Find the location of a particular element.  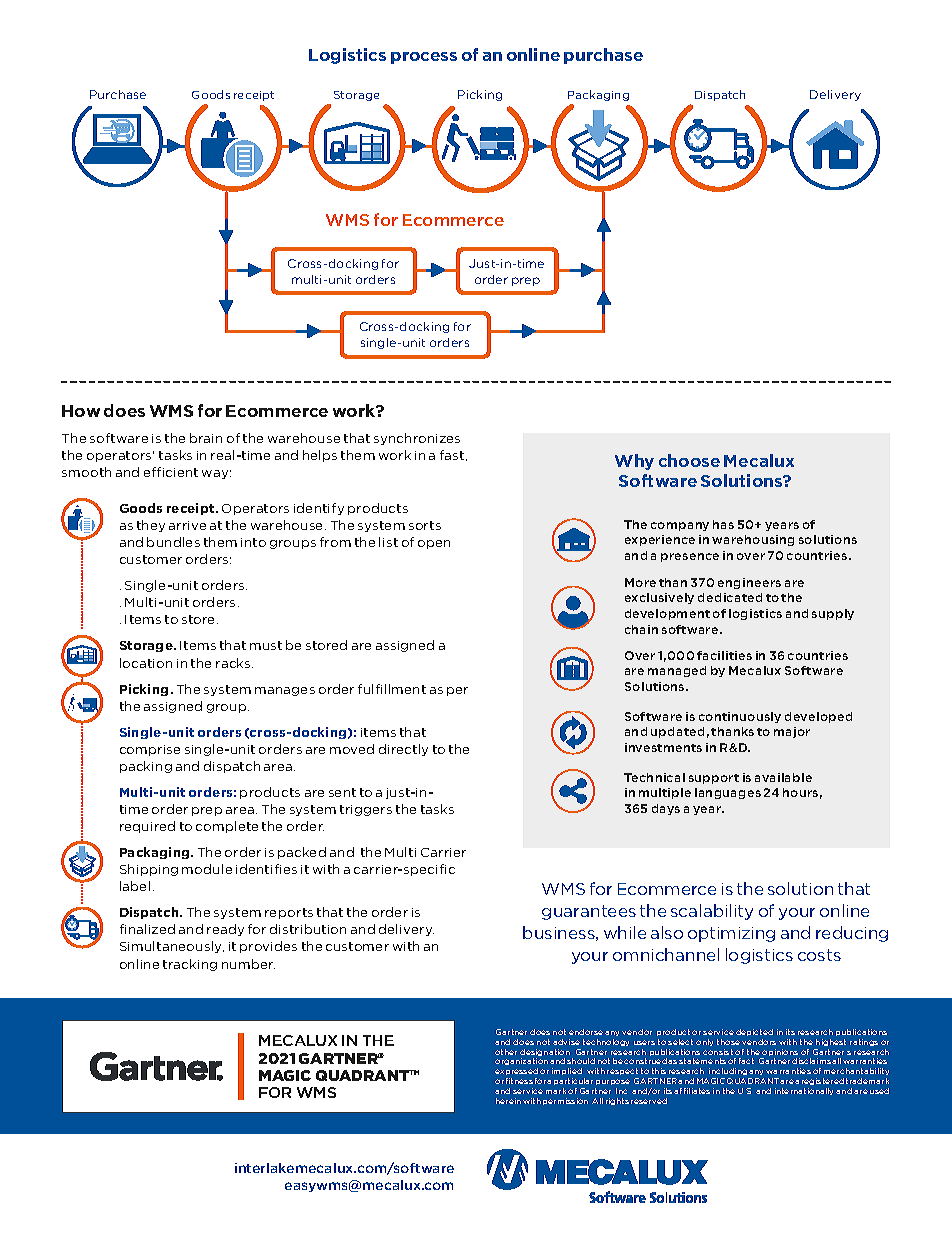

expressed is located at coordinates (516, 1073).
